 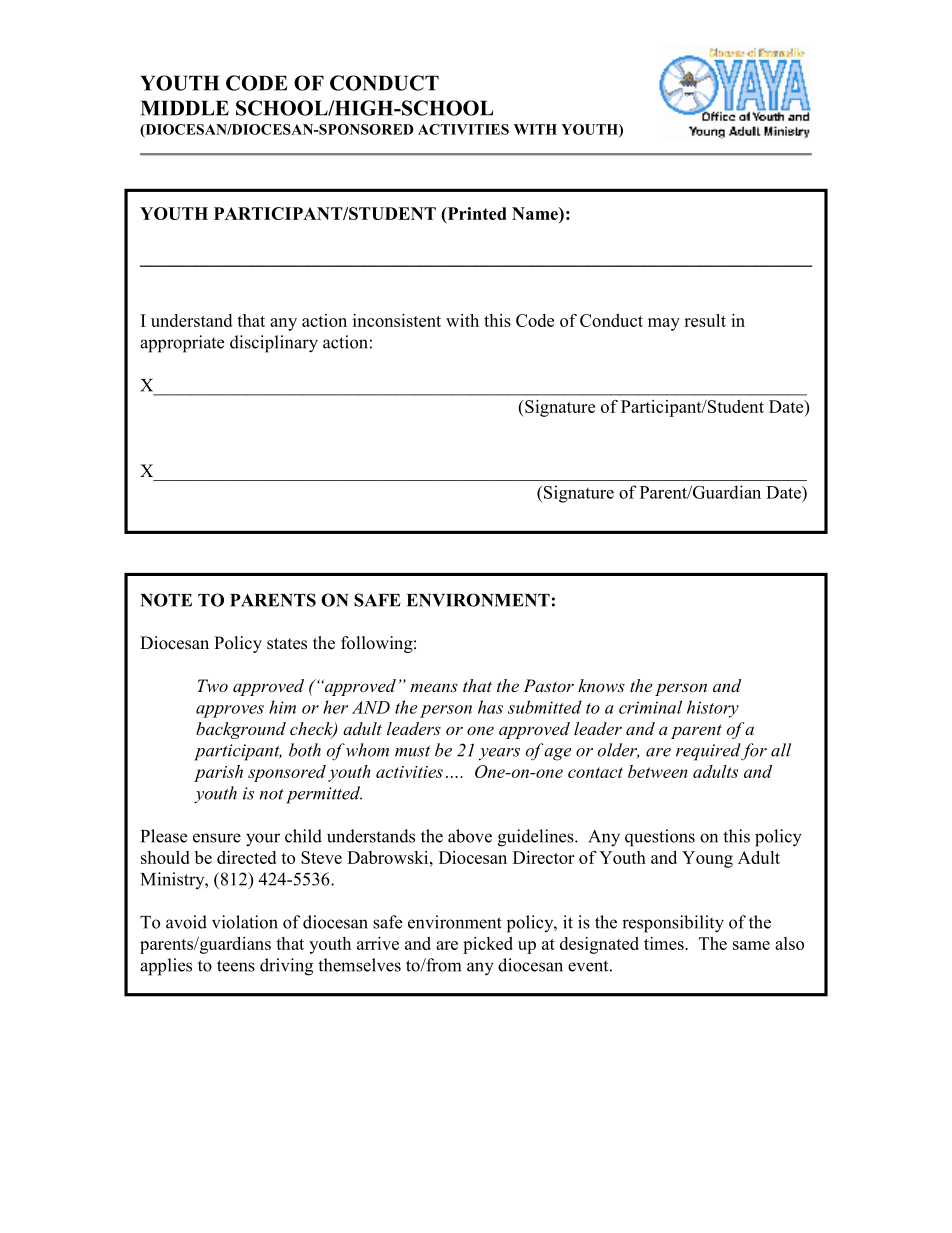 I want to click on MIDDLE, so click(x=185, y=108).
